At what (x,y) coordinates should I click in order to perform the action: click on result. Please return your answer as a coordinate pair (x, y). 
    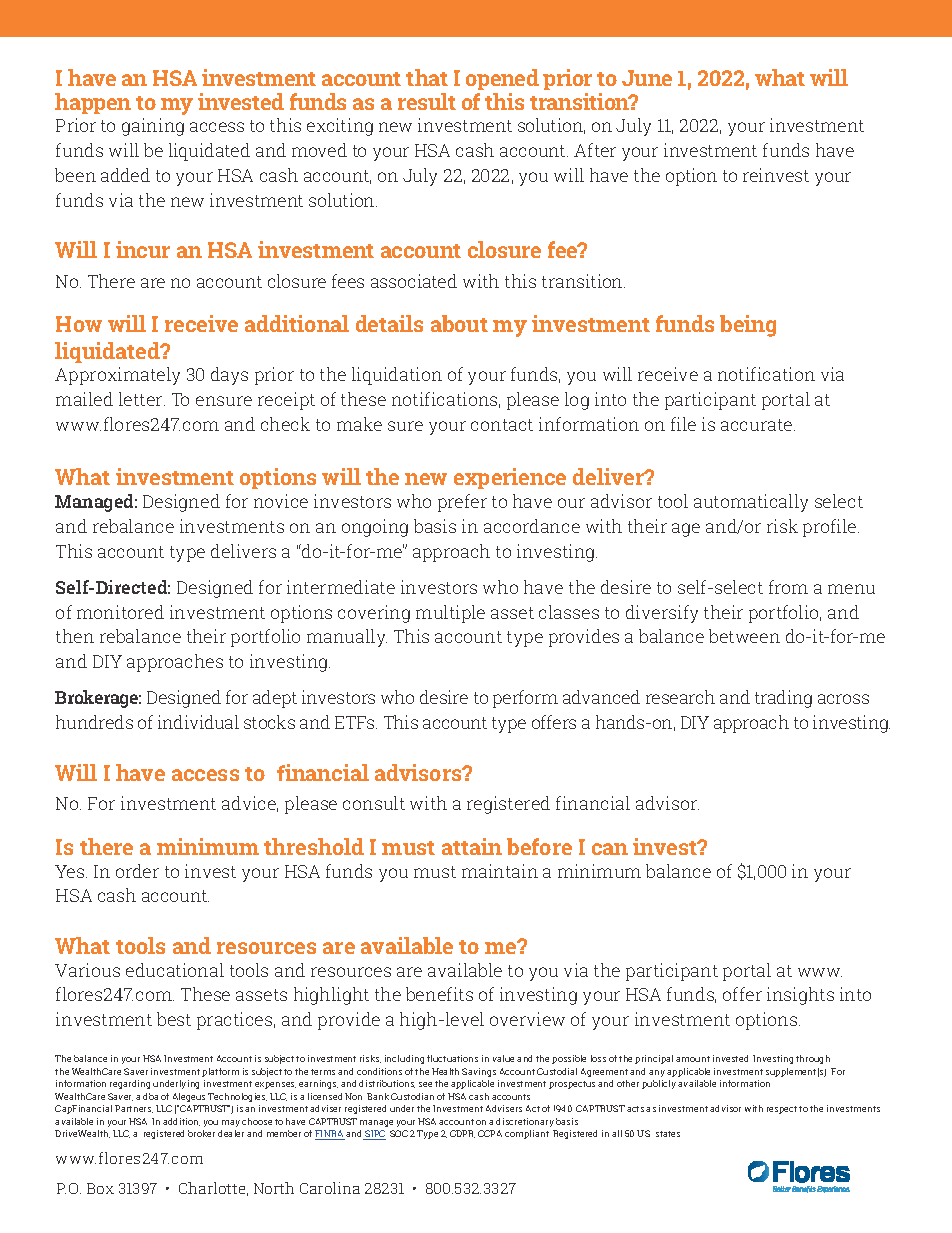
    Looking at the image, I should click on (427, 101).
